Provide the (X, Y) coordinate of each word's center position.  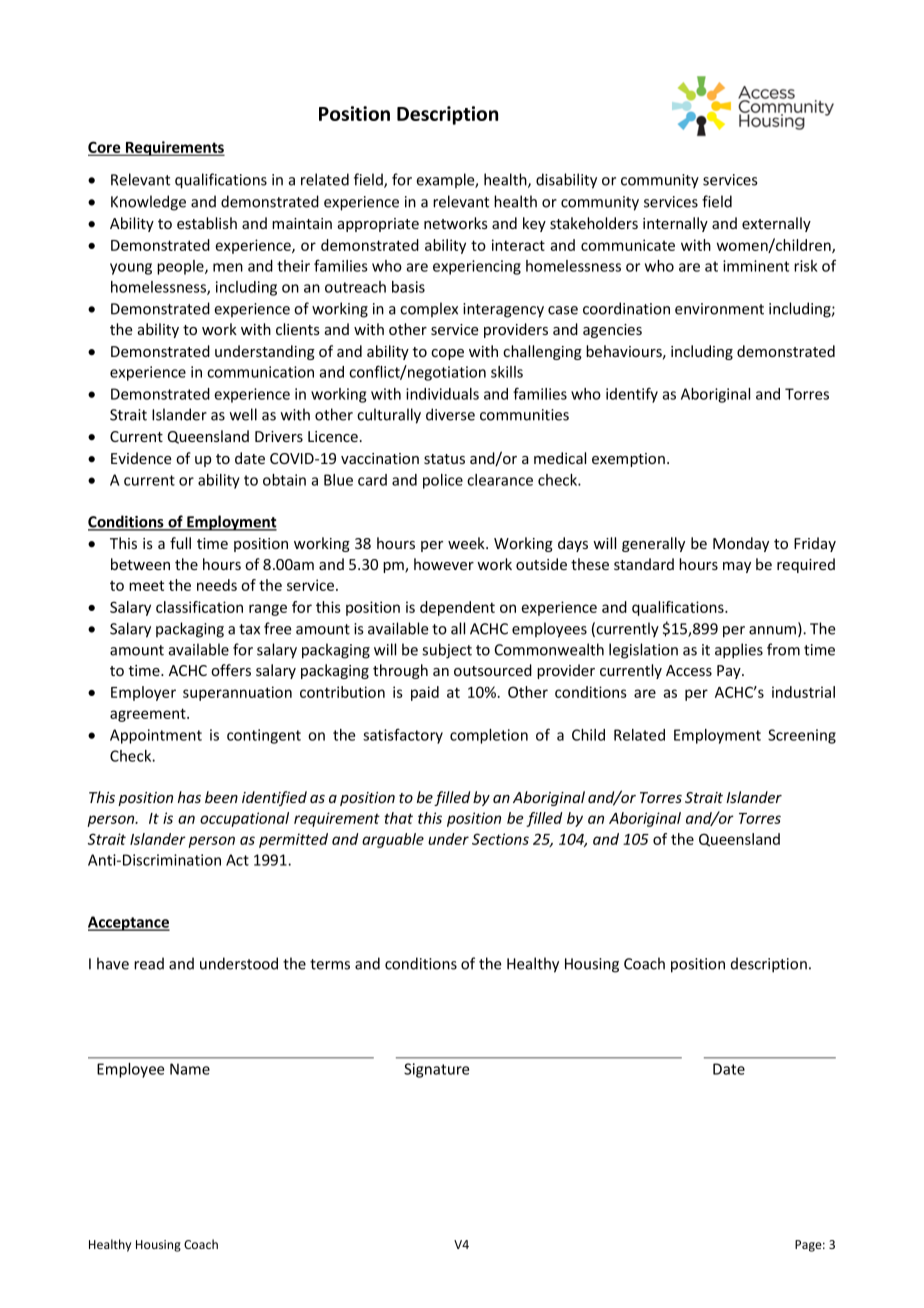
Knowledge (148, 203)
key (534, 224)
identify (632, 395)
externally (776, 224)
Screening (802, 736)
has (189, 797)
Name (190, 1069)
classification (199, 607)
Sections (500, 839)
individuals (442, 394)
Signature (436, 1070)
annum (774, 631)
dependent (457, 608)
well (243, 414)
